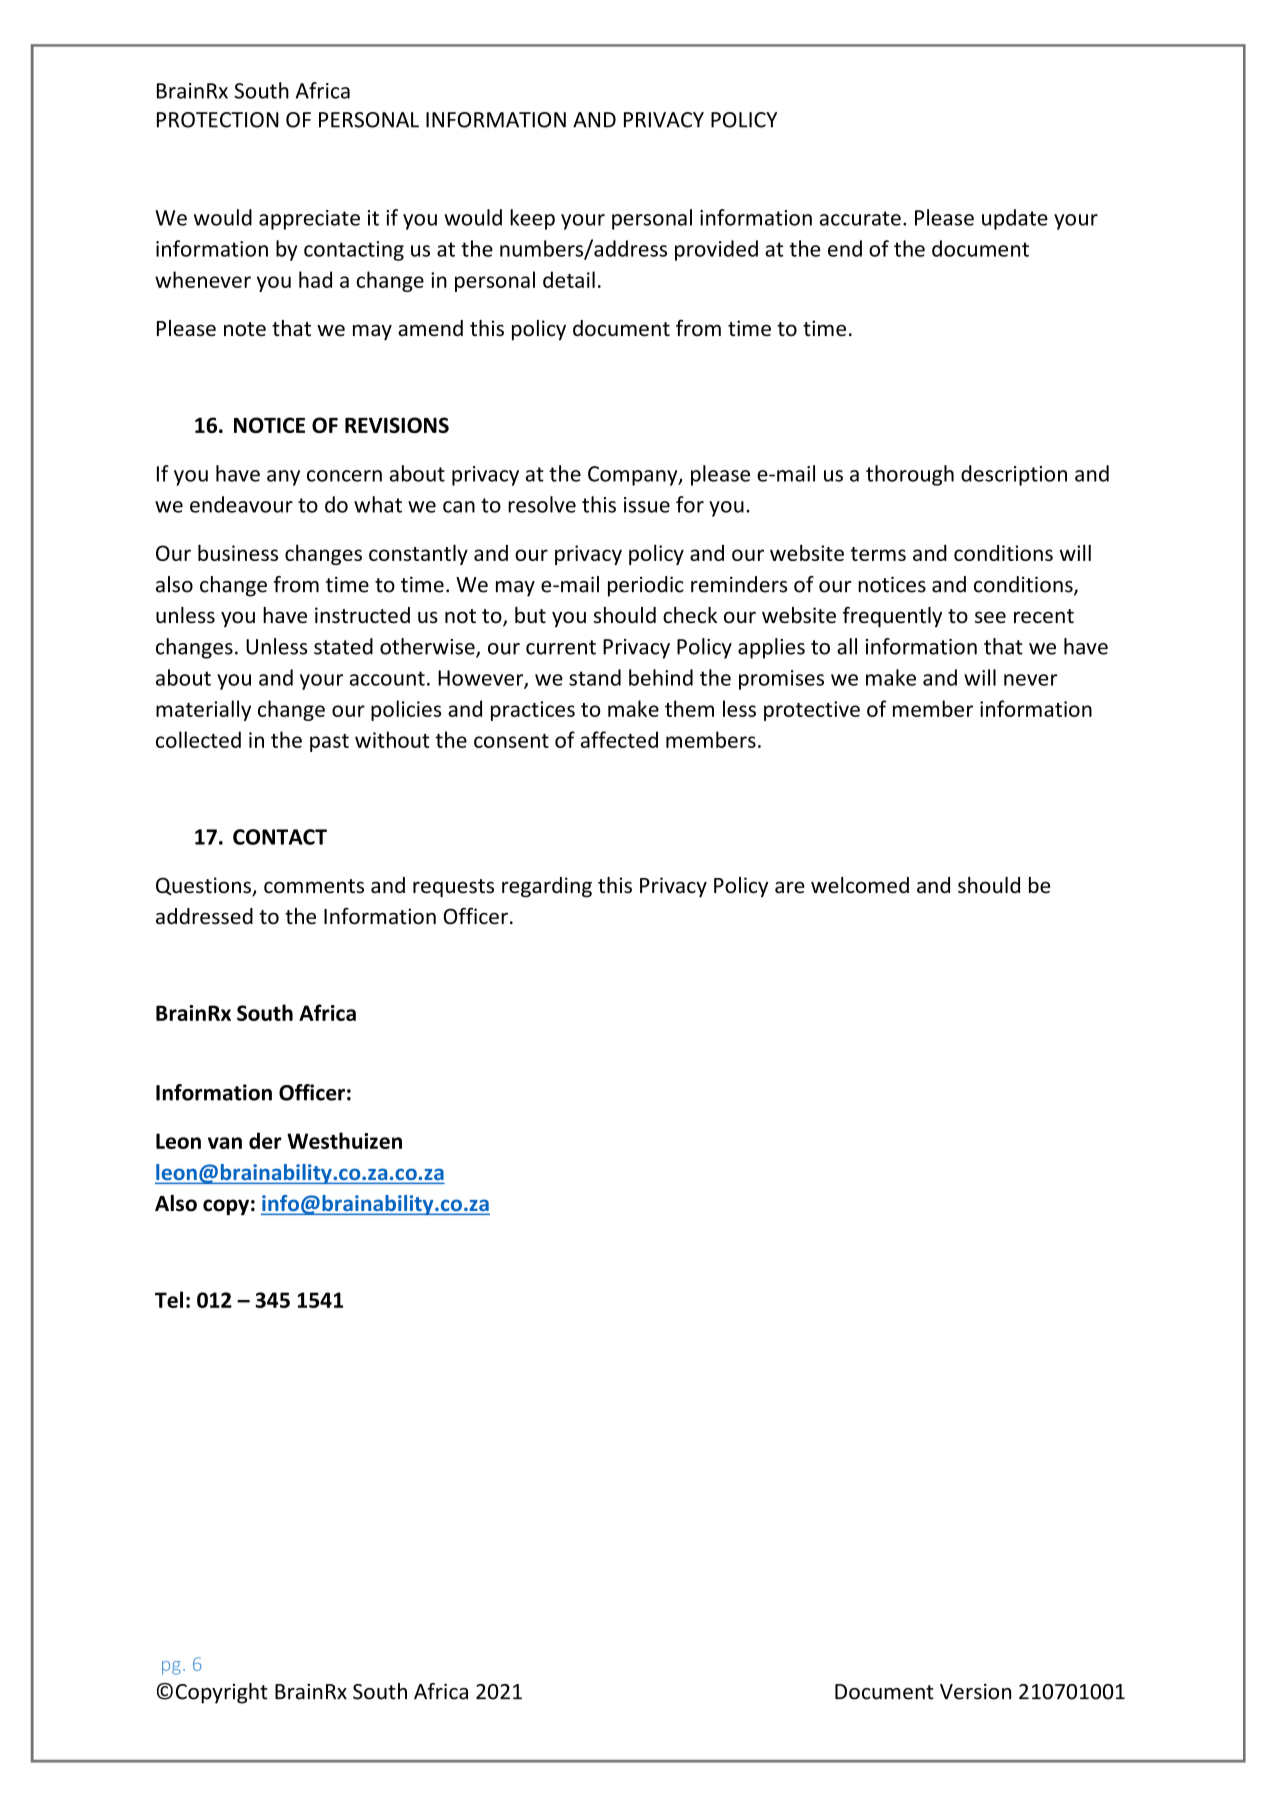 This screenshot has height=1811, width=1280. Describe the element at coordinates (790, 887) in the screenshot. I see `are` at that location.
